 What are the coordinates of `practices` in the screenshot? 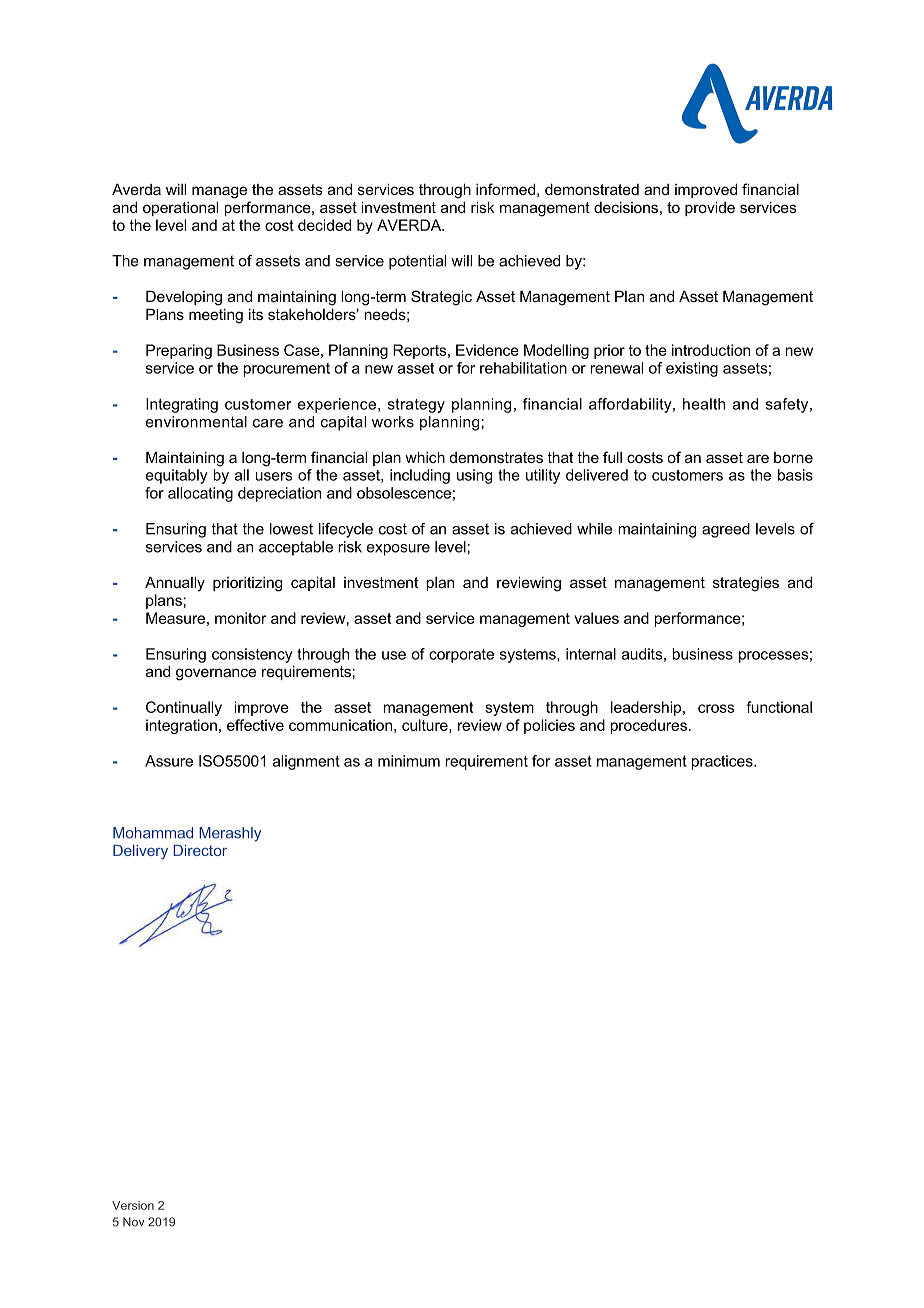 It's located at (723, 762).
